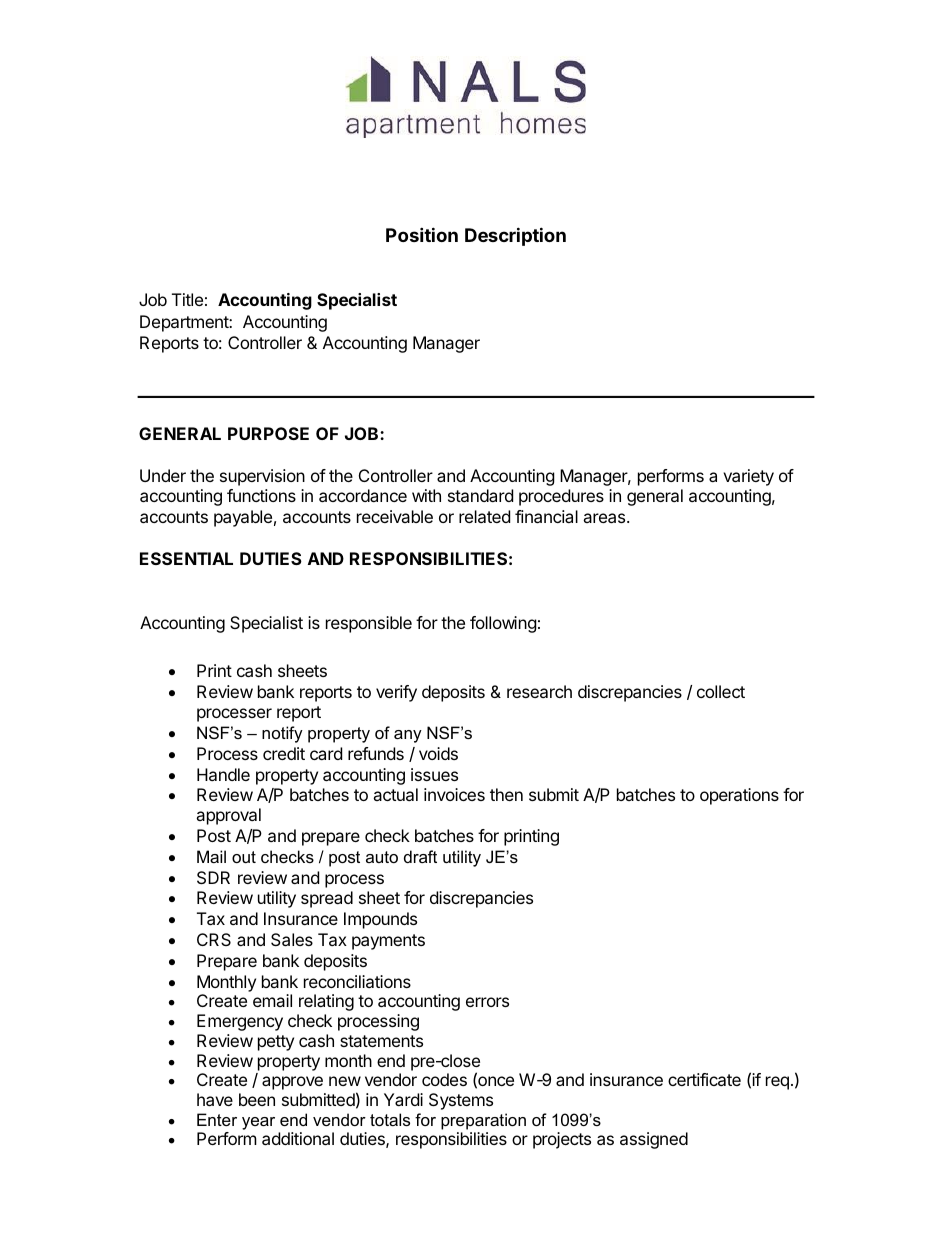 Image resolution: width=952 pixels, height=1233 pixels. What do you see at coordinates (704, 1079) in the screenshot?
I see `certificate` at bounding box center [704, 1079].
